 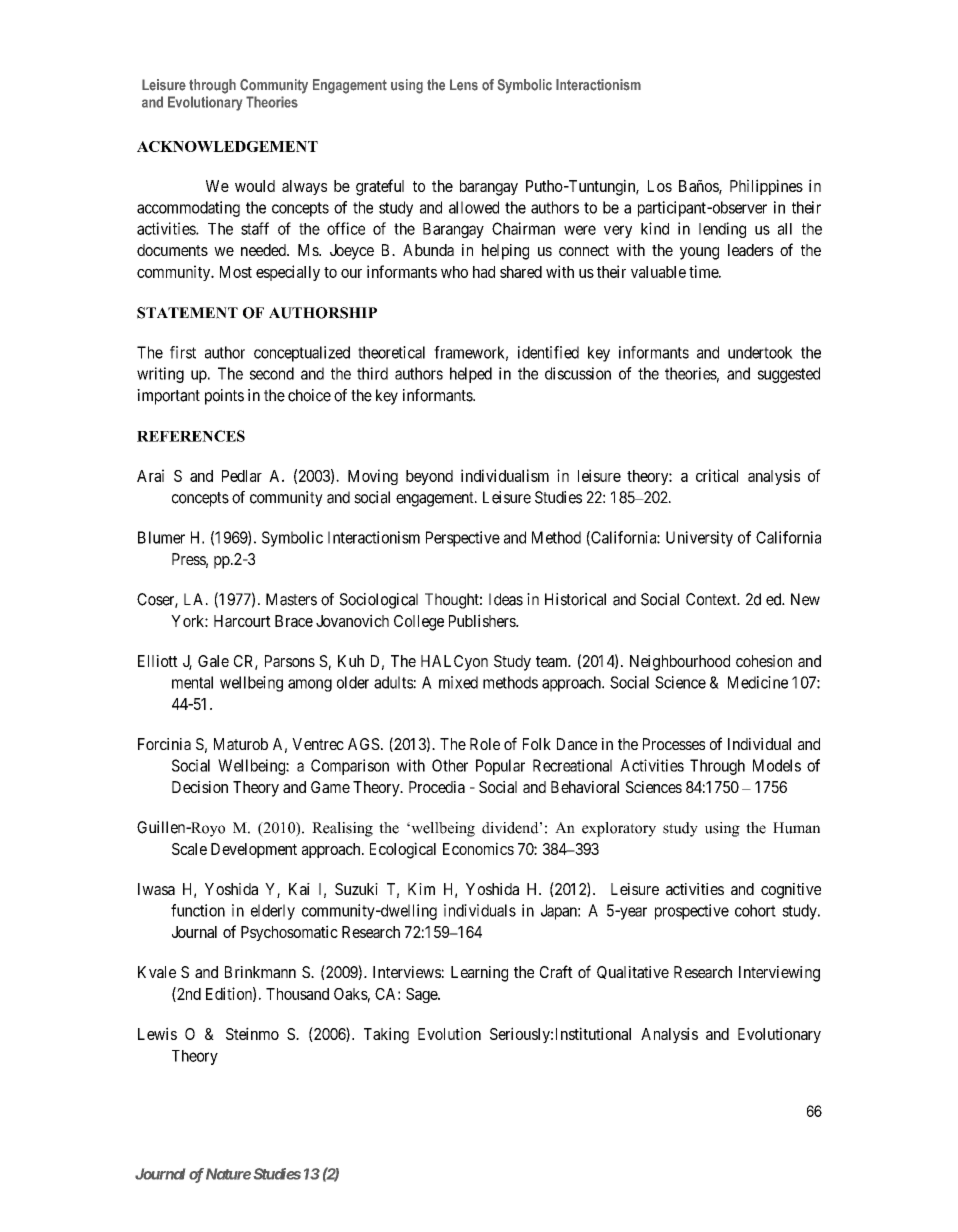 I want to click on University, so click(x=699, y=539).
